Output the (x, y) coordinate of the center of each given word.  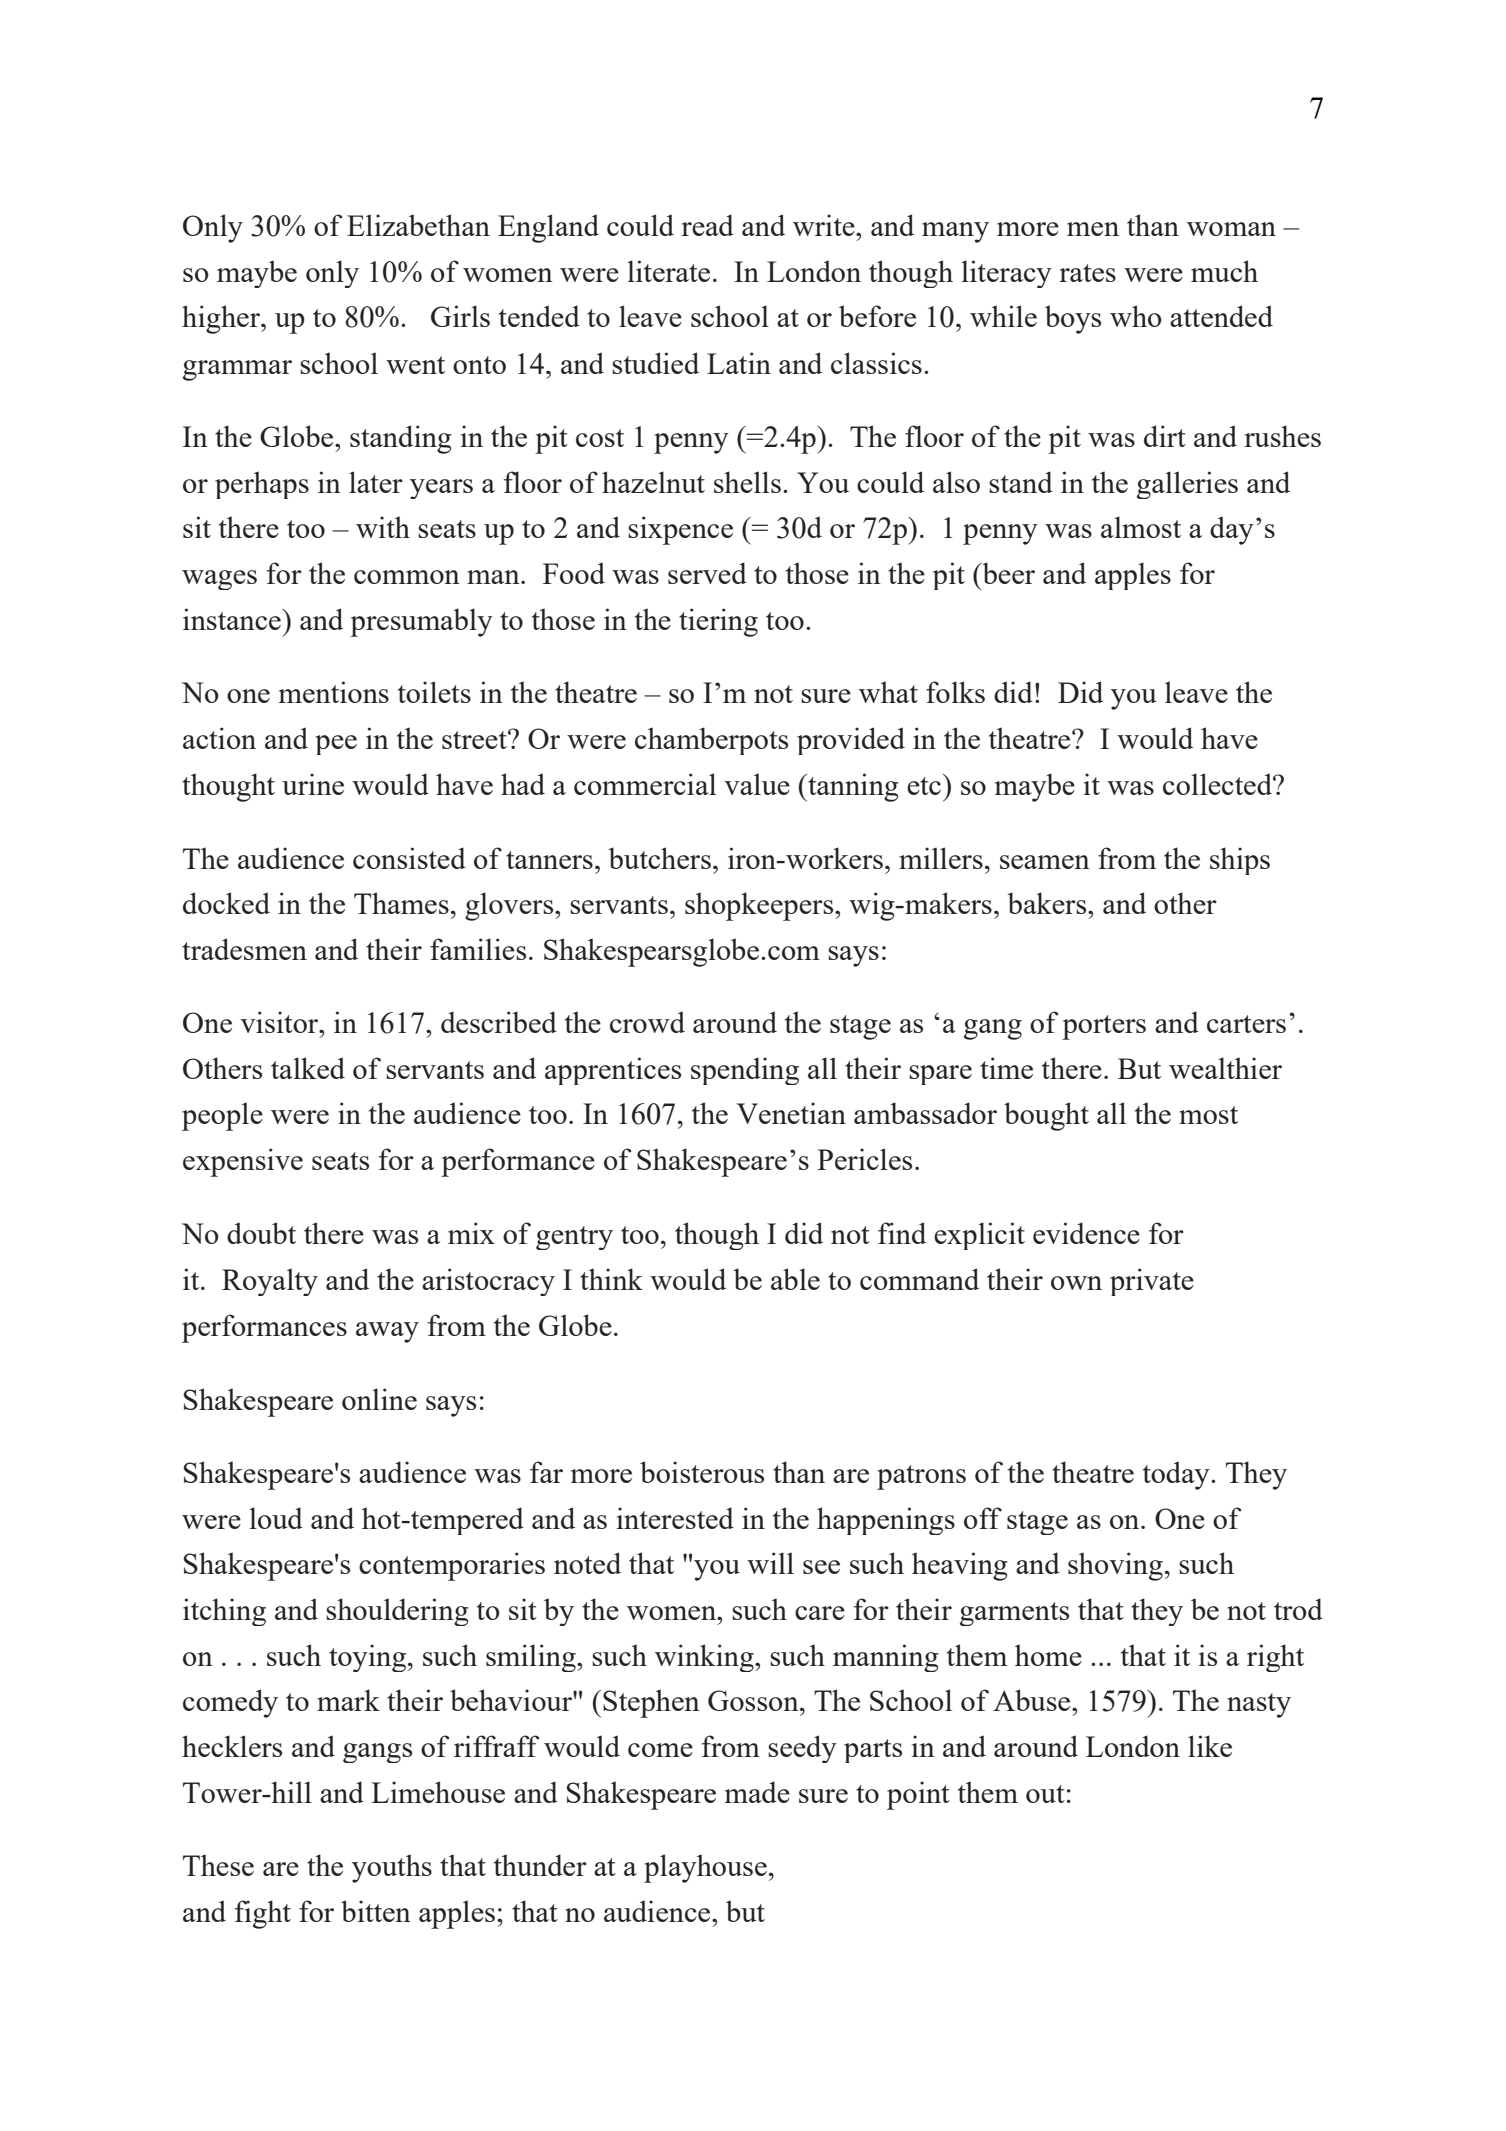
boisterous (702, 1472)
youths (392, 1868)
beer (1007, 573)
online (379, 1399)
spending (745, 1071)
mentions (334, 692)
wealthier (1225, 1068)
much (1224, 271)
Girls (460, 316)
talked (308, 1068)
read (707, 225)
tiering (718, 622)
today (1177, 1475)
